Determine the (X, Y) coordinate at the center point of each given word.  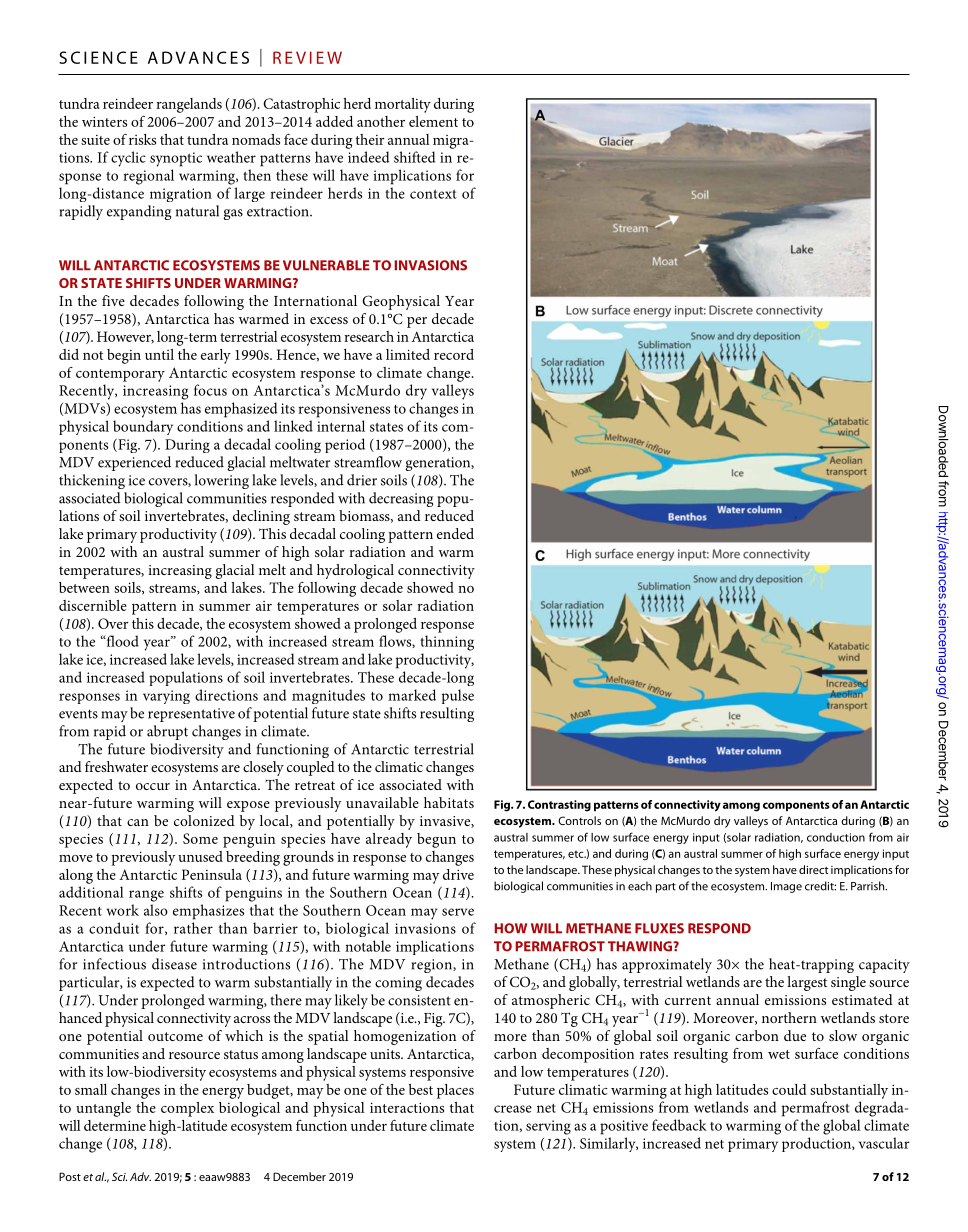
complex (187, 1109)
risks (142, 139)
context (433, 194)
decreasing (401, 499)
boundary (143, 427)
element (433, 121)
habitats (449, 802)
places (455, 1091)
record (454, 354)
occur (153, 786)
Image (786, 887)
